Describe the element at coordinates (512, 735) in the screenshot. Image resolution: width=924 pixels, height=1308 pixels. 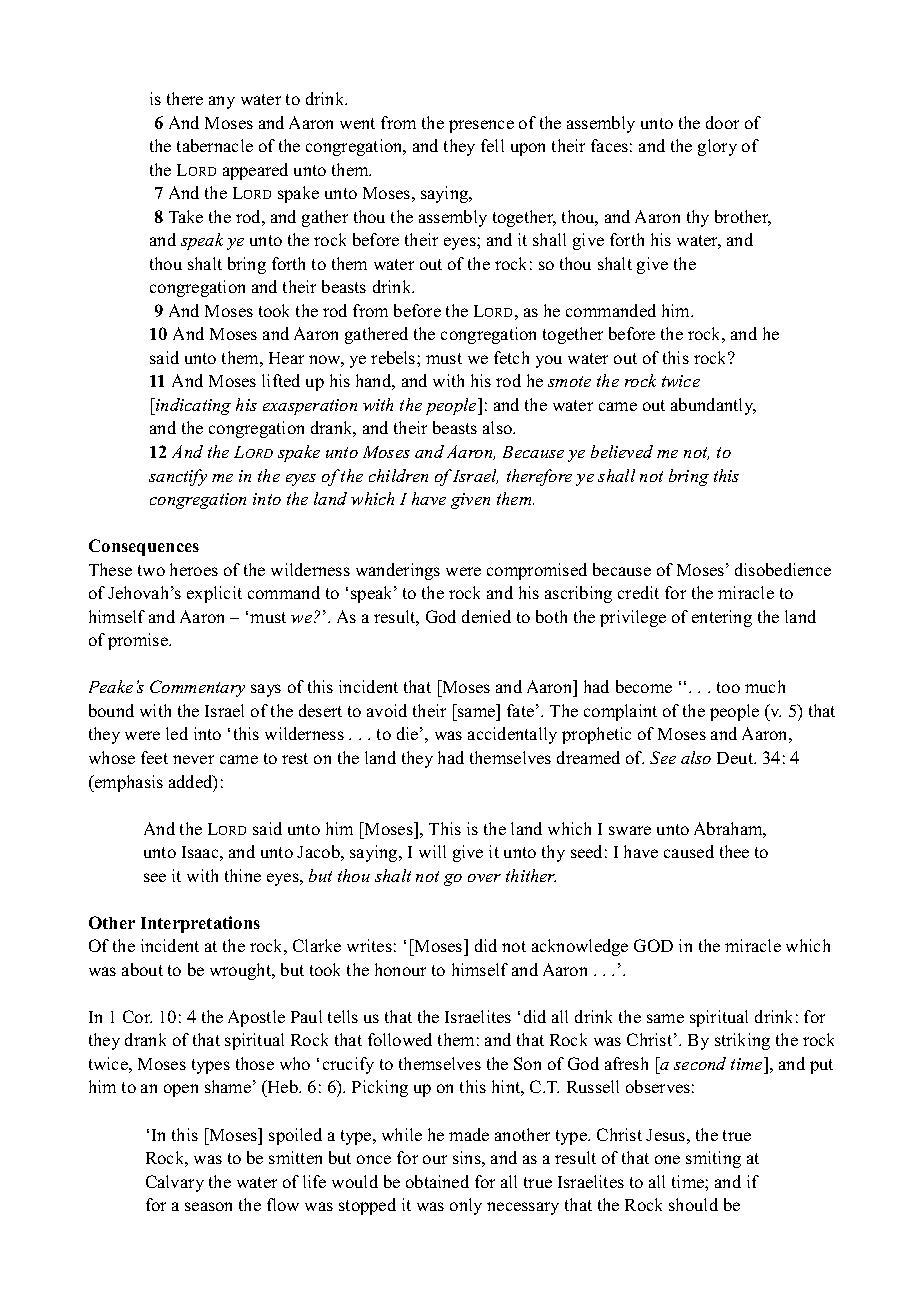
I see `accidentally` at that location.
